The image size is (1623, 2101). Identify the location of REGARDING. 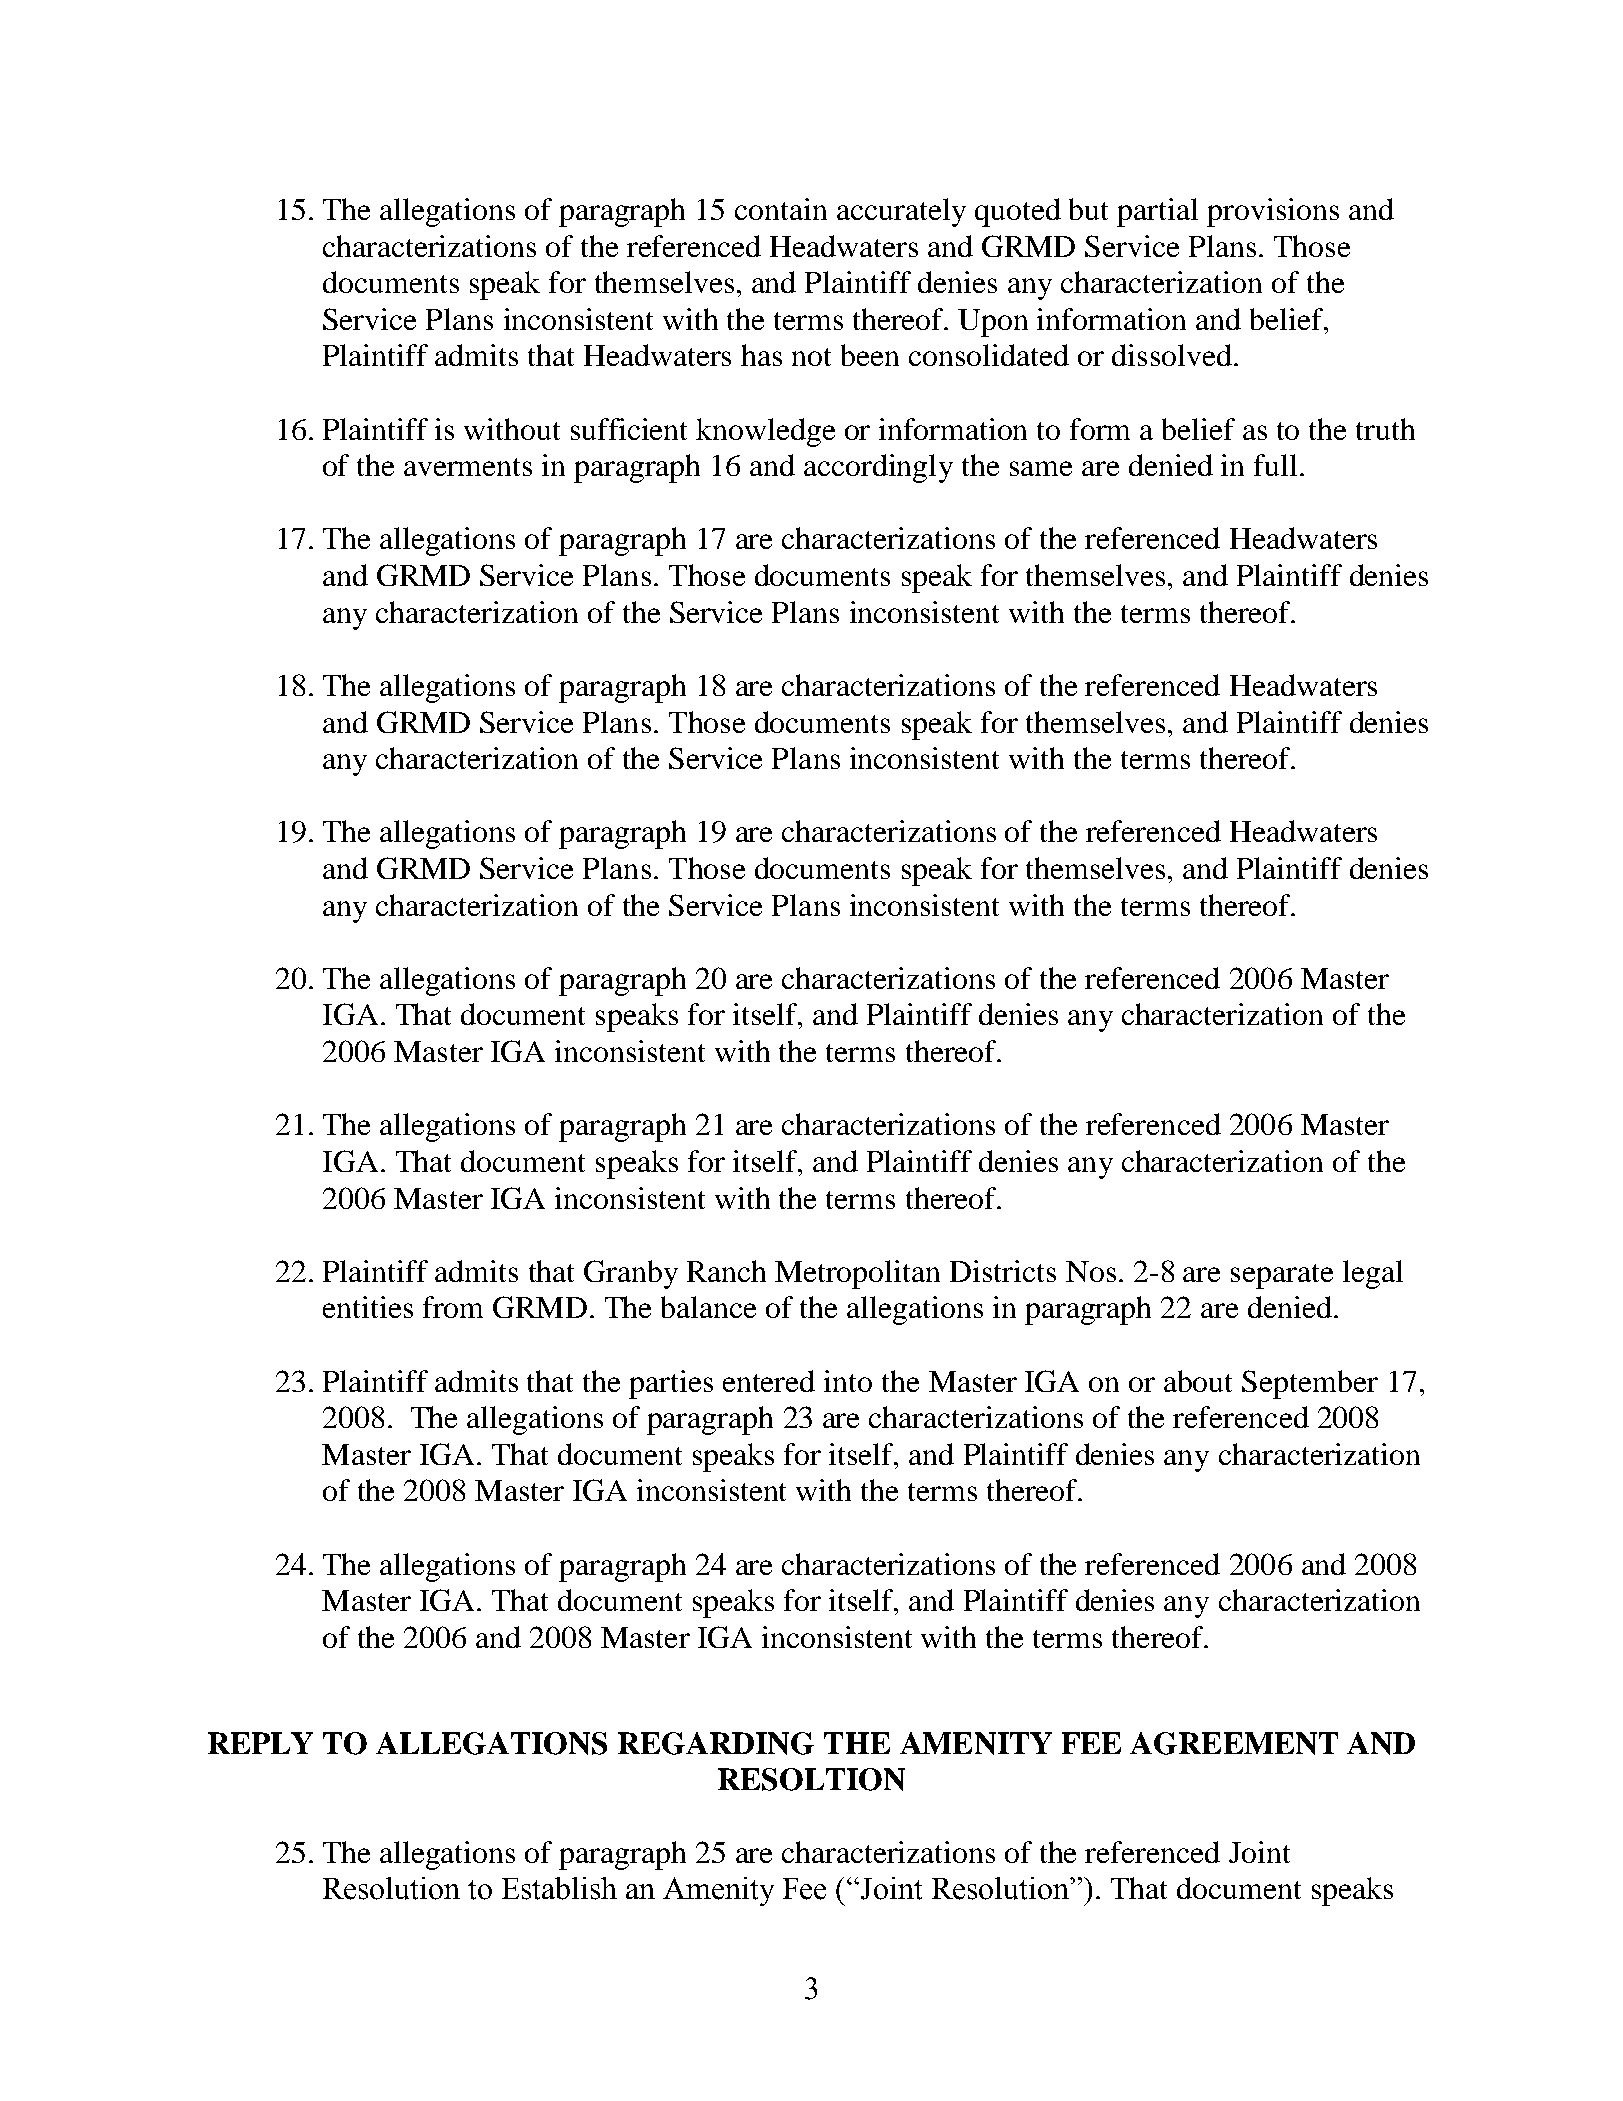
(716, 1743).
